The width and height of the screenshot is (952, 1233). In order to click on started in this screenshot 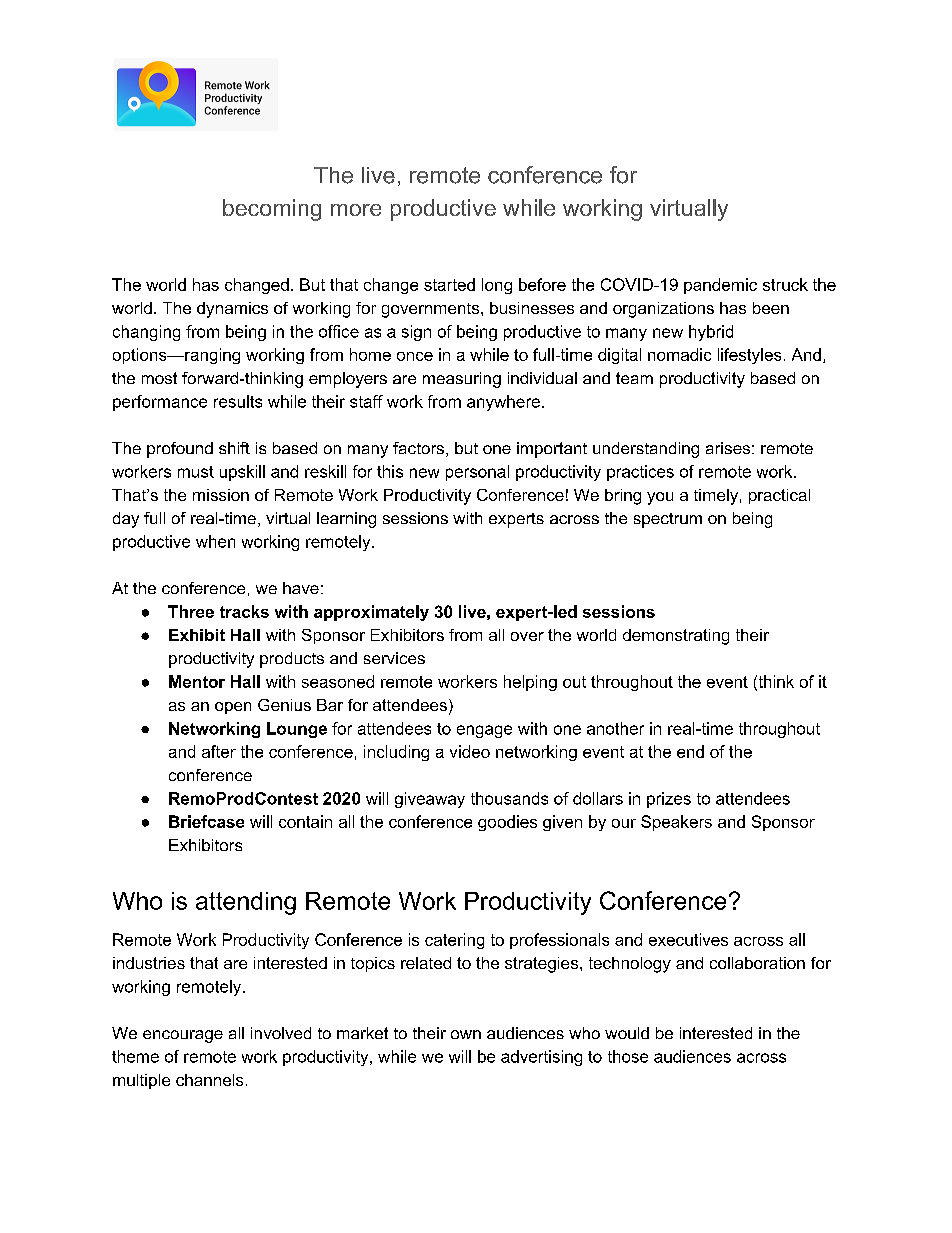, I will do `click(449, 284)`.
